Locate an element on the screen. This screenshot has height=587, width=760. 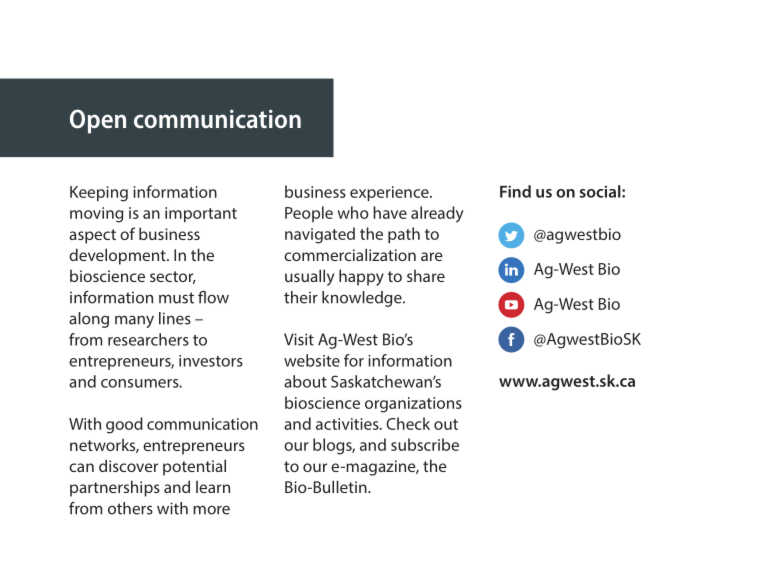
many is located at coordinates (134, 321).
